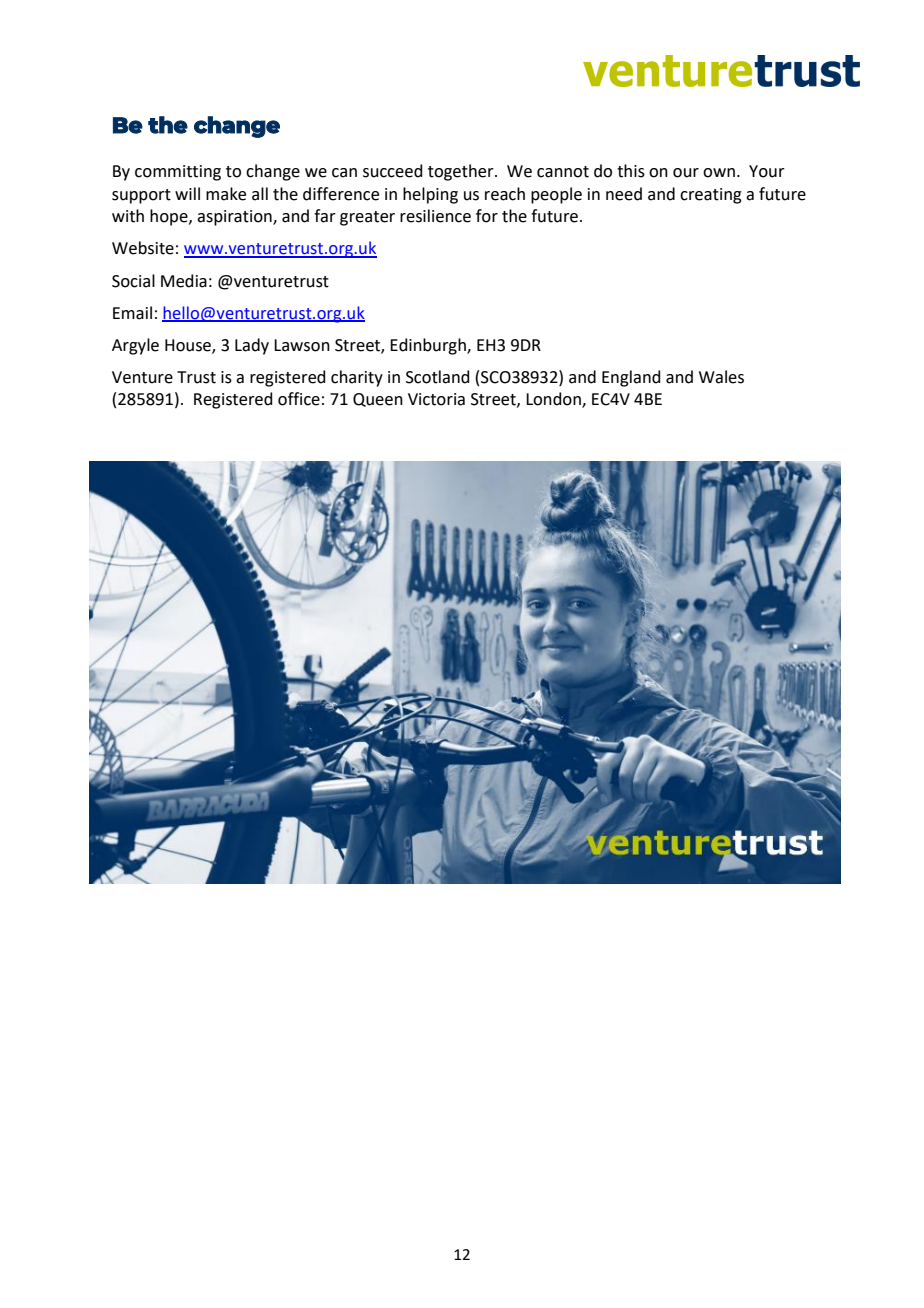  What do you see at coordinates (302, 345) in the screenshot?
I see `Lawson` at bounding box center [302, 345].
